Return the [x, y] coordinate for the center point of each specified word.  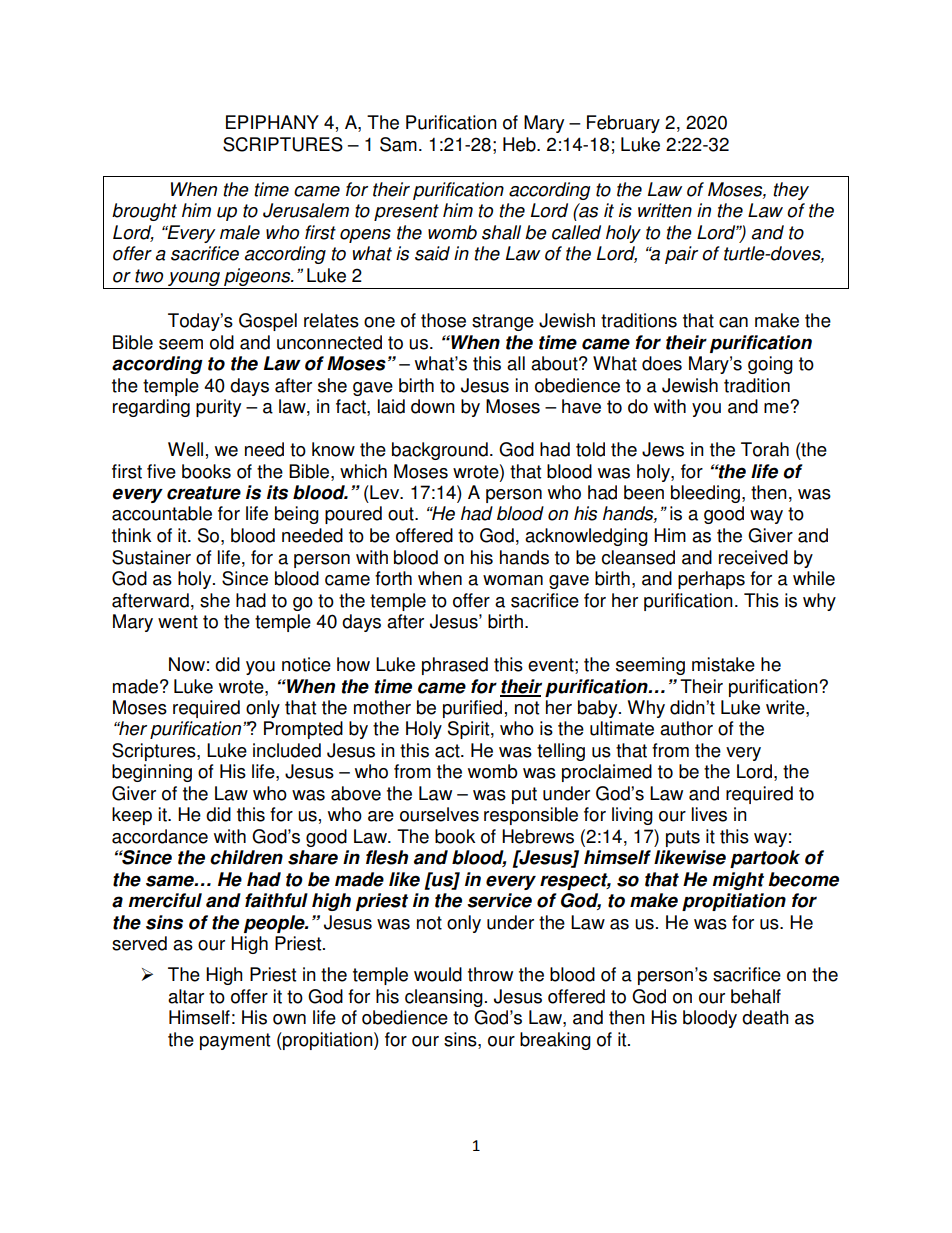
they [791, 191]
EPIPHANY [272, 122]
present [406, 212]
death [765, 1017]
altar [186, 996]
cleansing [444, 998]
